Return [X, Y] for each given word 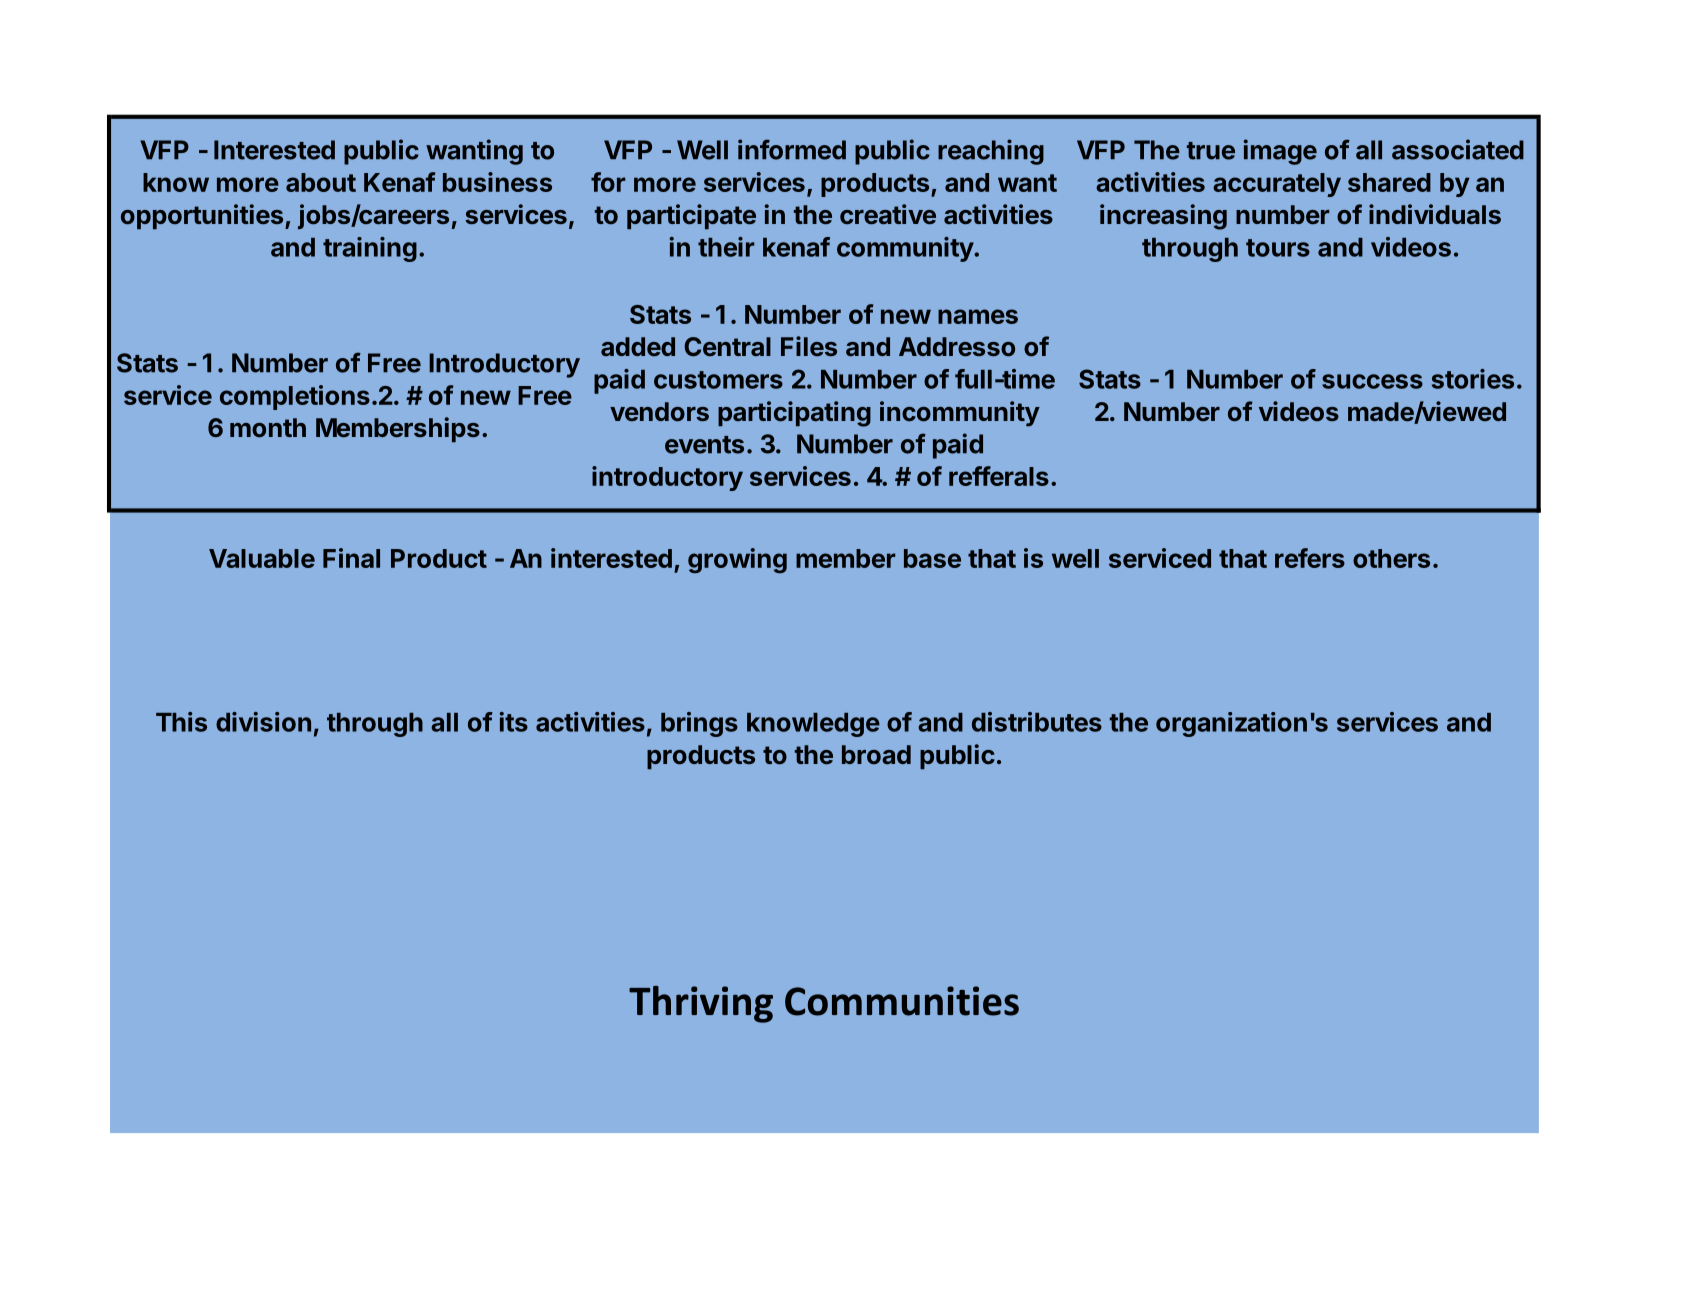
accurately [1277, 185]
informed [792, 149]
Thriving [701, 1004]
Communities [902, 1001]
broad [876, 754]
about [321, 182]
